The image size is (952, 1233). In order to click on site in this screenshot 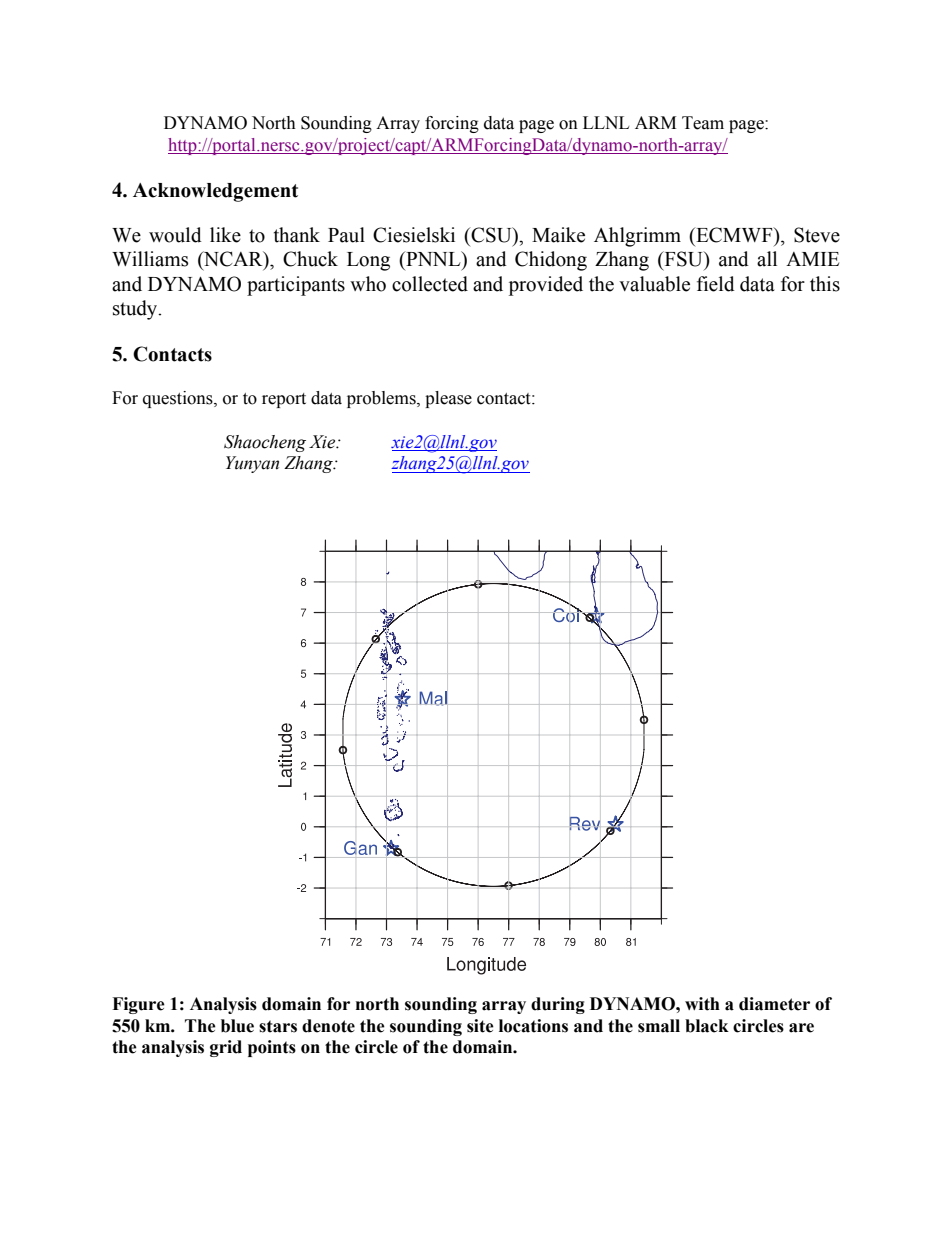, I will do `click(480, 1026)`.
